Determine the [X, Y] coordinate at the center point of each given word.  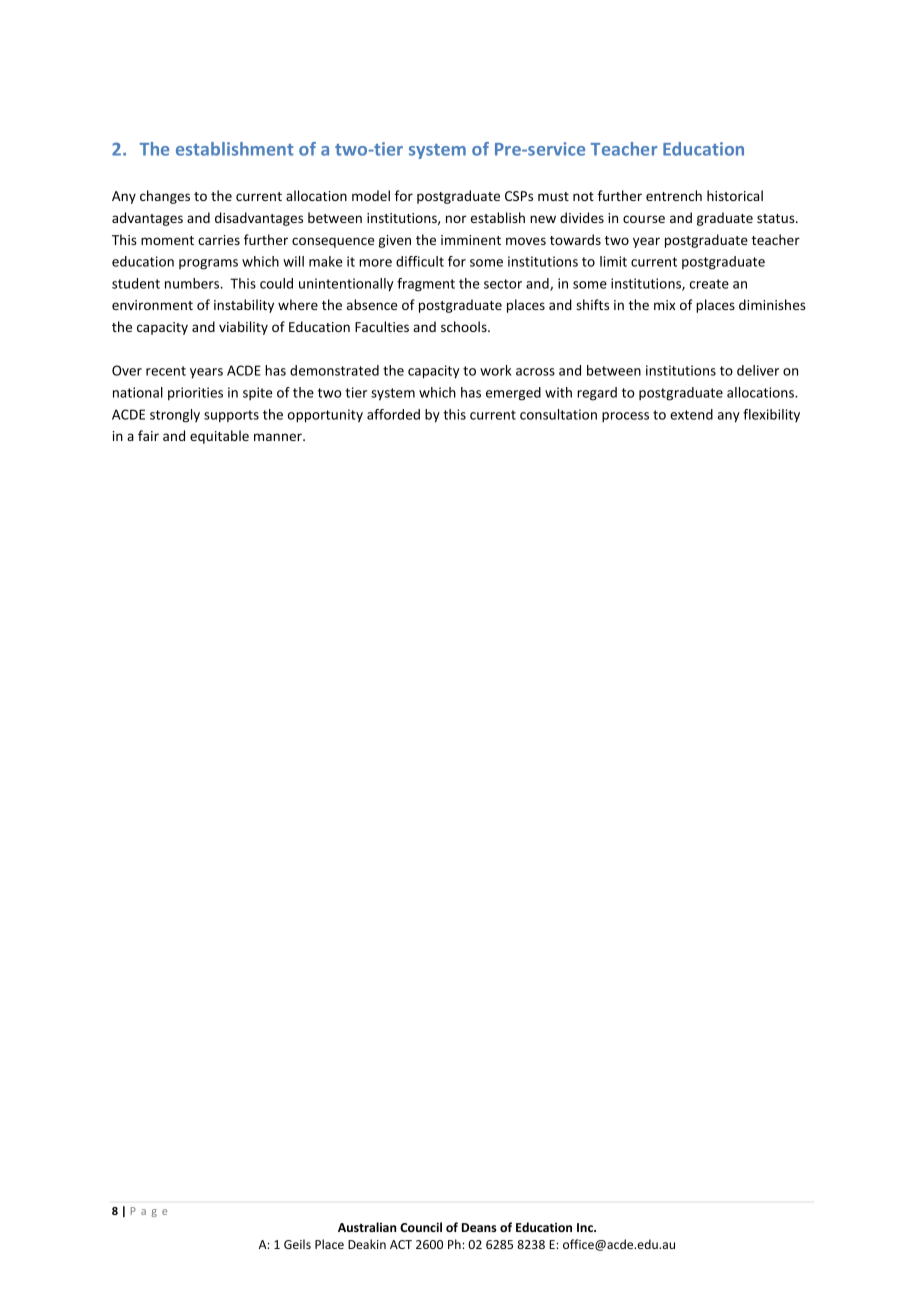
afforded [393, 414]
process [625, 417]
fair [148, 435]
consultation [558, 414]
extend [691, 414]
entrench [674, 195]
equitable [219, 437]
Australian [367, 1227]
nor [456, 219]
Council [421, 1227]
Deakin [367, 1244]
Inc [586, 1227]
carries [219, 240]
